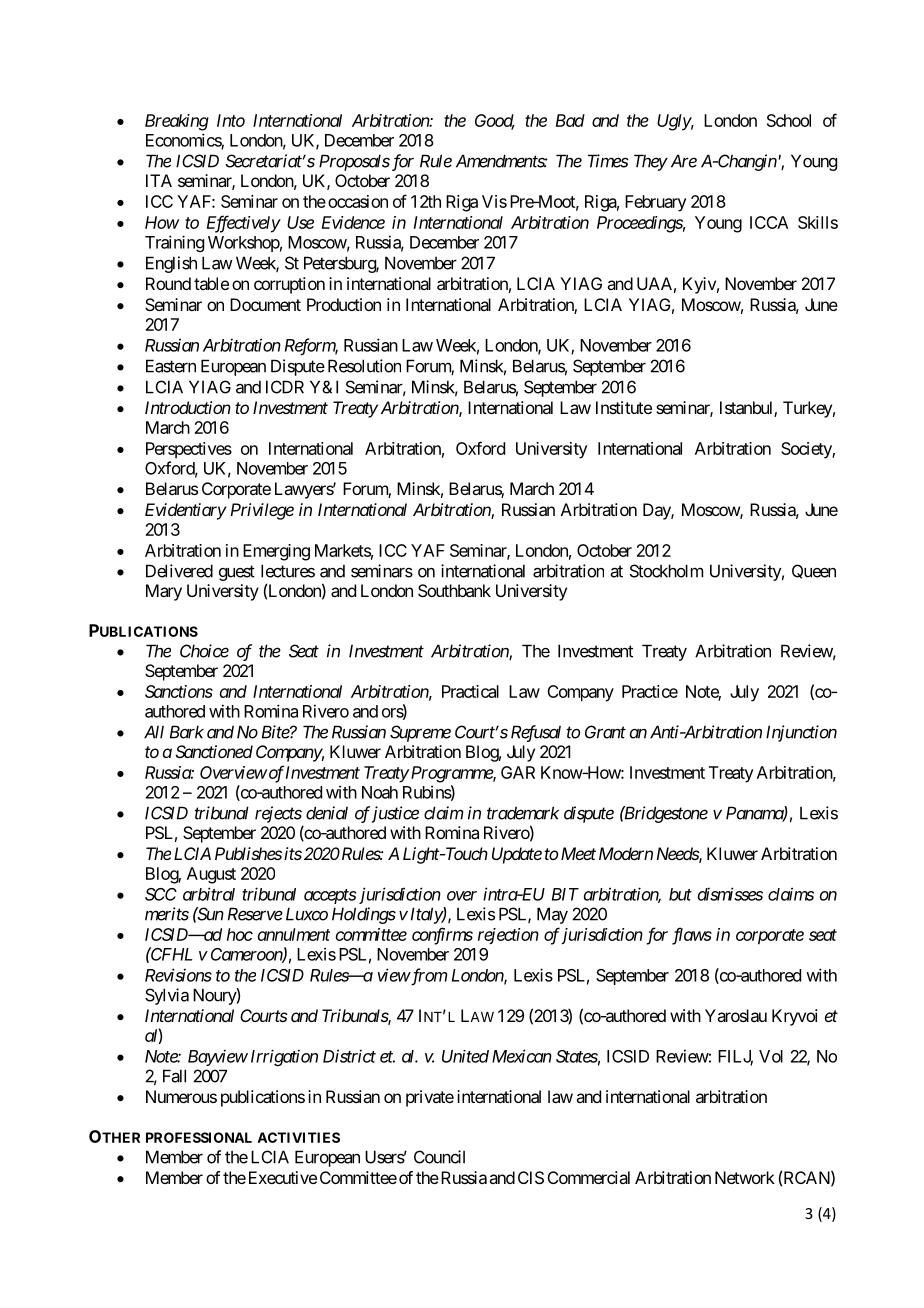 This document has width=924, height=1308. Describe the element at coordinates (470, 691) in the document. I see `Practical` at that location.
